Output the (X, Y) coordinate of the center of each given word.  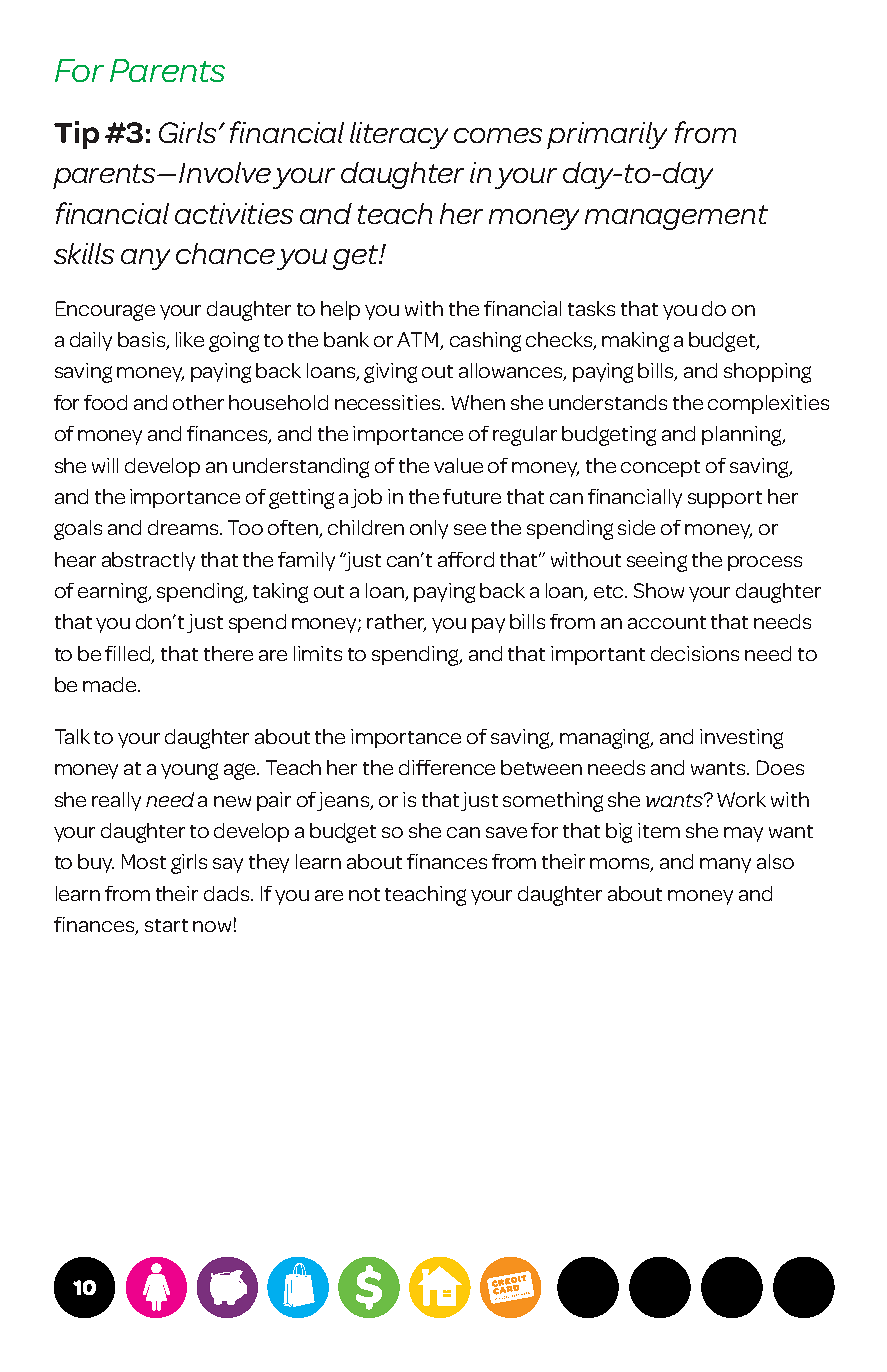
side (636, 527)
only (429, 529)
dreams (184, 527)
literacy (399, 135)
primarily (607, 135)
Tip (76, 135)
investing (741, 739)
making (635, 342)
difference (447, 767)
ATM (419, 341)
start (166, 925)
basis (142, 341)
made (111, 684)
